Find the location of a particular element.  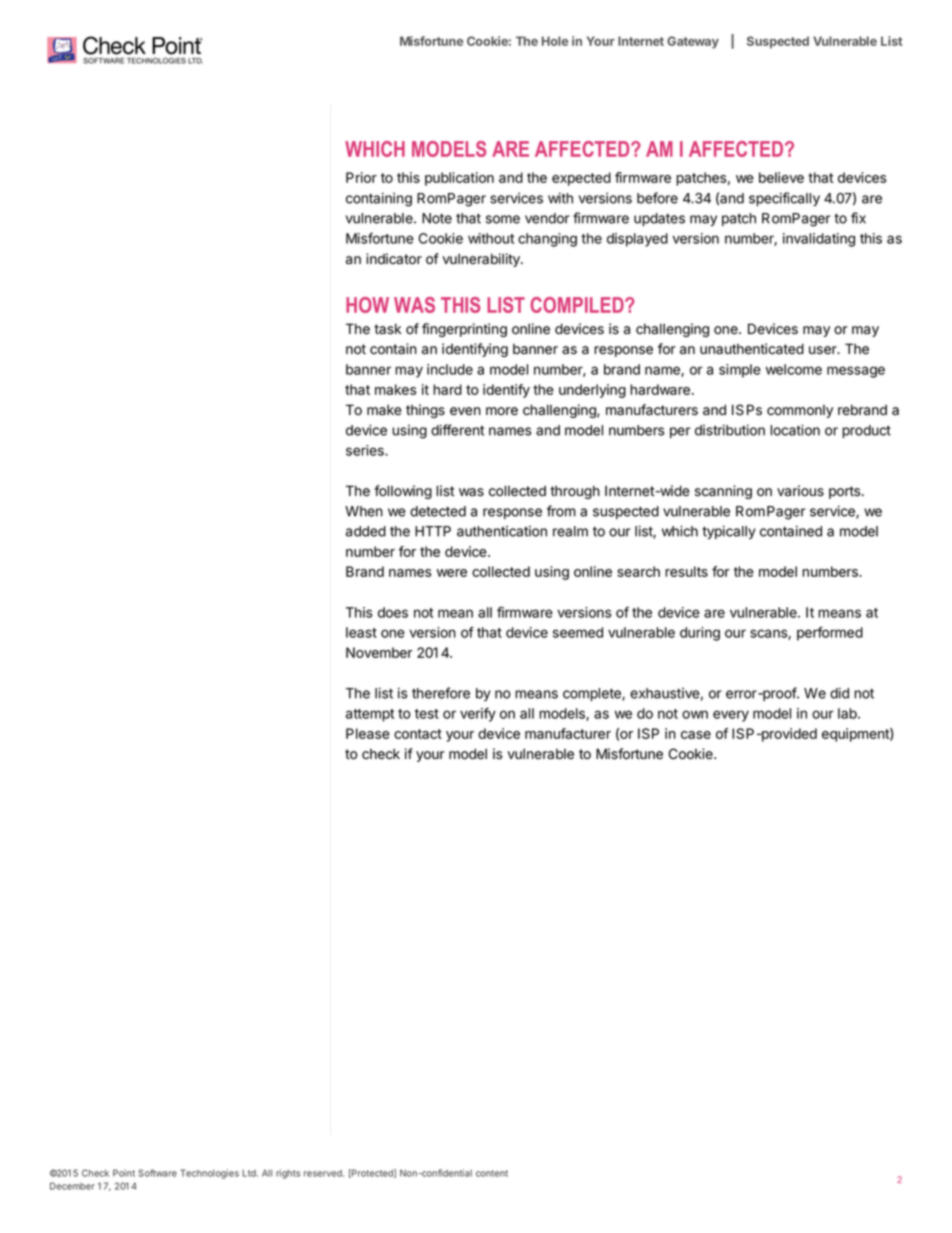

Software is located at coordinates (157, 1173).
